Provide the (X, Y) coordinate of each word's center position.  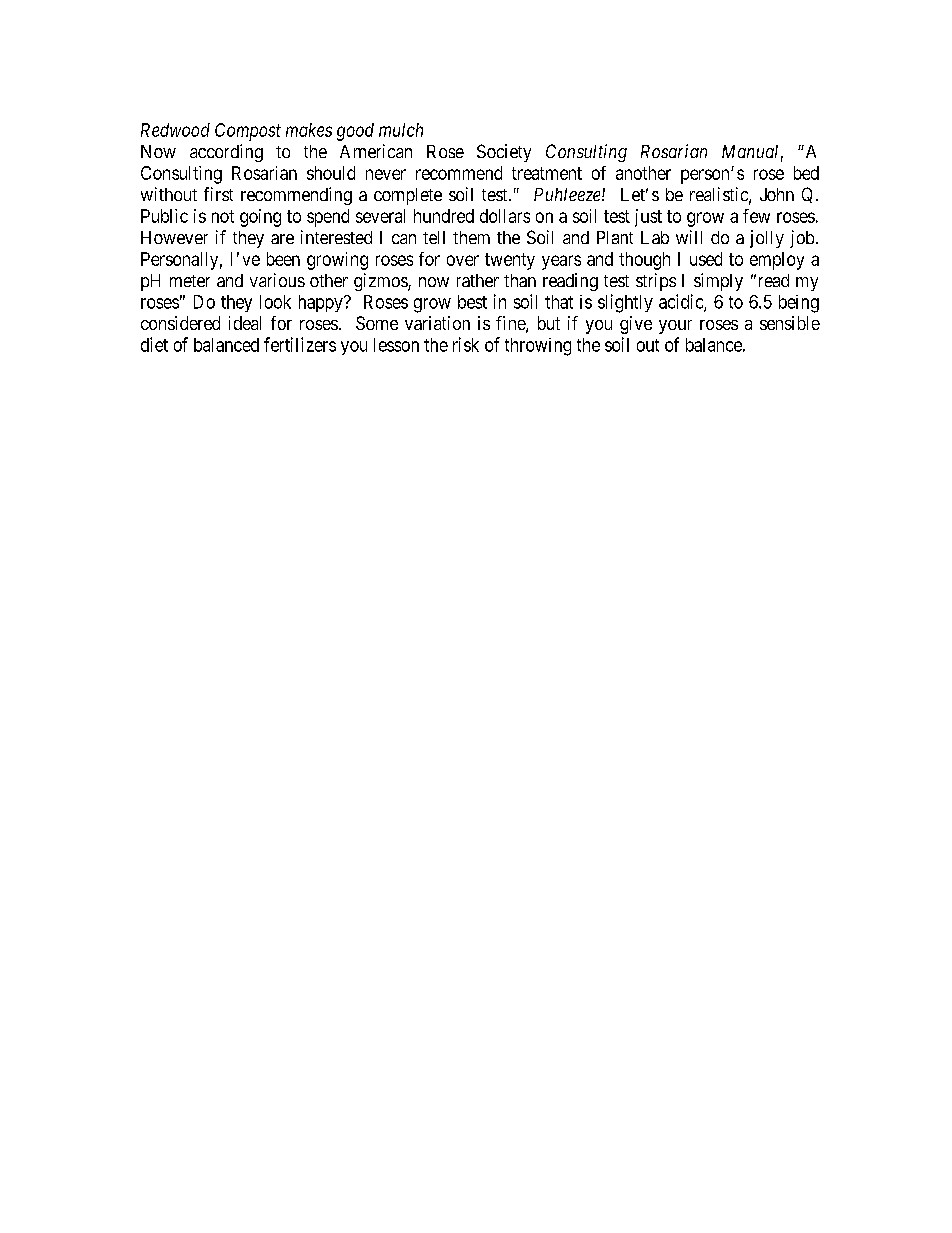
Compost (248, 132)
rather (478, 280)
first (218, 194)
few (756, 216)
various (277, 280)
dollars (505, 216)
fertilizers (300, 344)
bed (806, 173)
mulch (401, 130)
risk (466, 344)
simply (718, 282)
